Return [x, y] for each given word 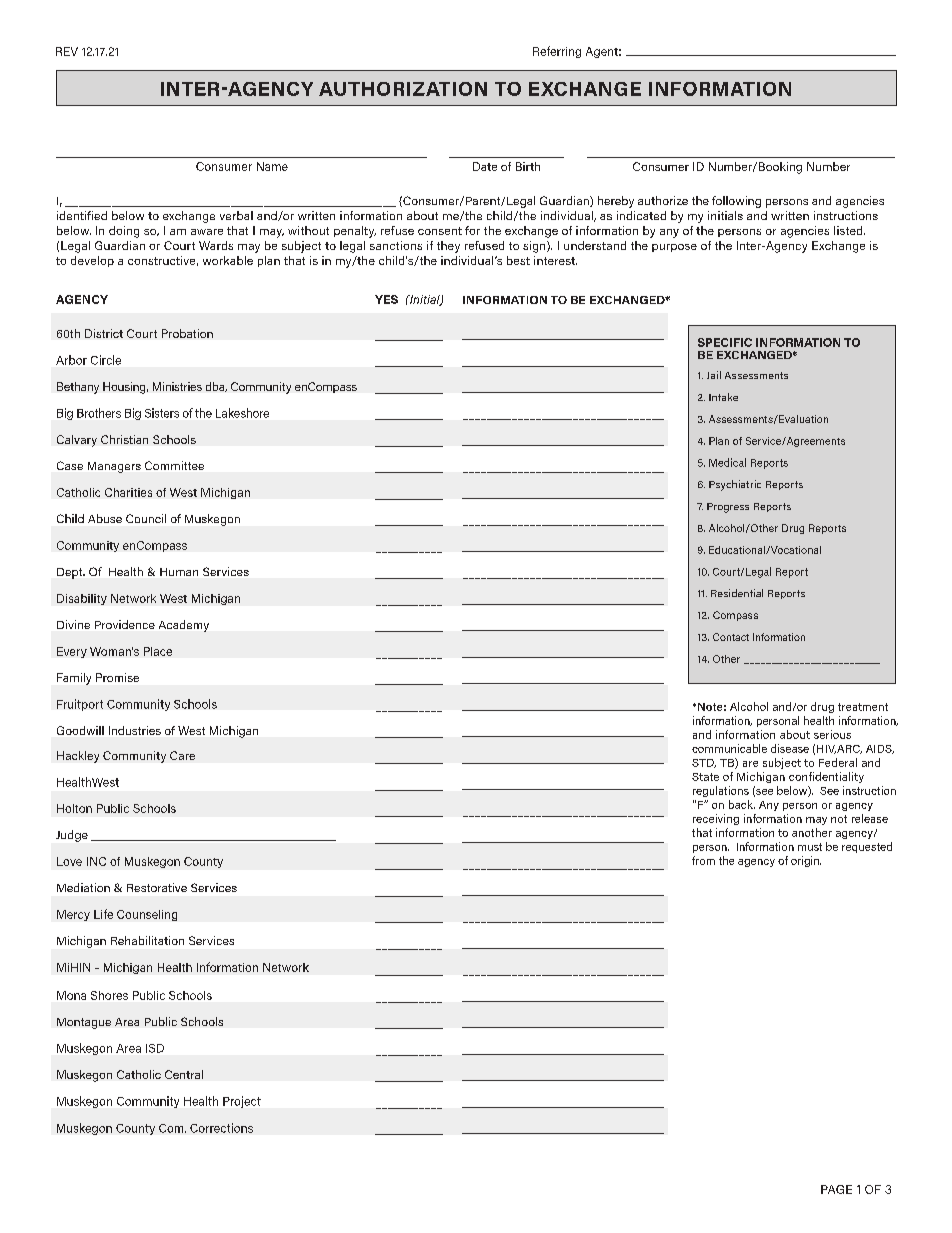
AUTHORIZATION [403, 89]
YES [386, 299]
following [736, 202]
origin [806, 861]
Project [242, 1102]
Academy [184, 626]
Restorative [157, 887]
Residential [737, 593]
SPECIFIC [725, 342]
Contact [731, 637]
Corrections [221, 1128]
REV [67, 51]
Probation [187, 333]
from [703, 860]
